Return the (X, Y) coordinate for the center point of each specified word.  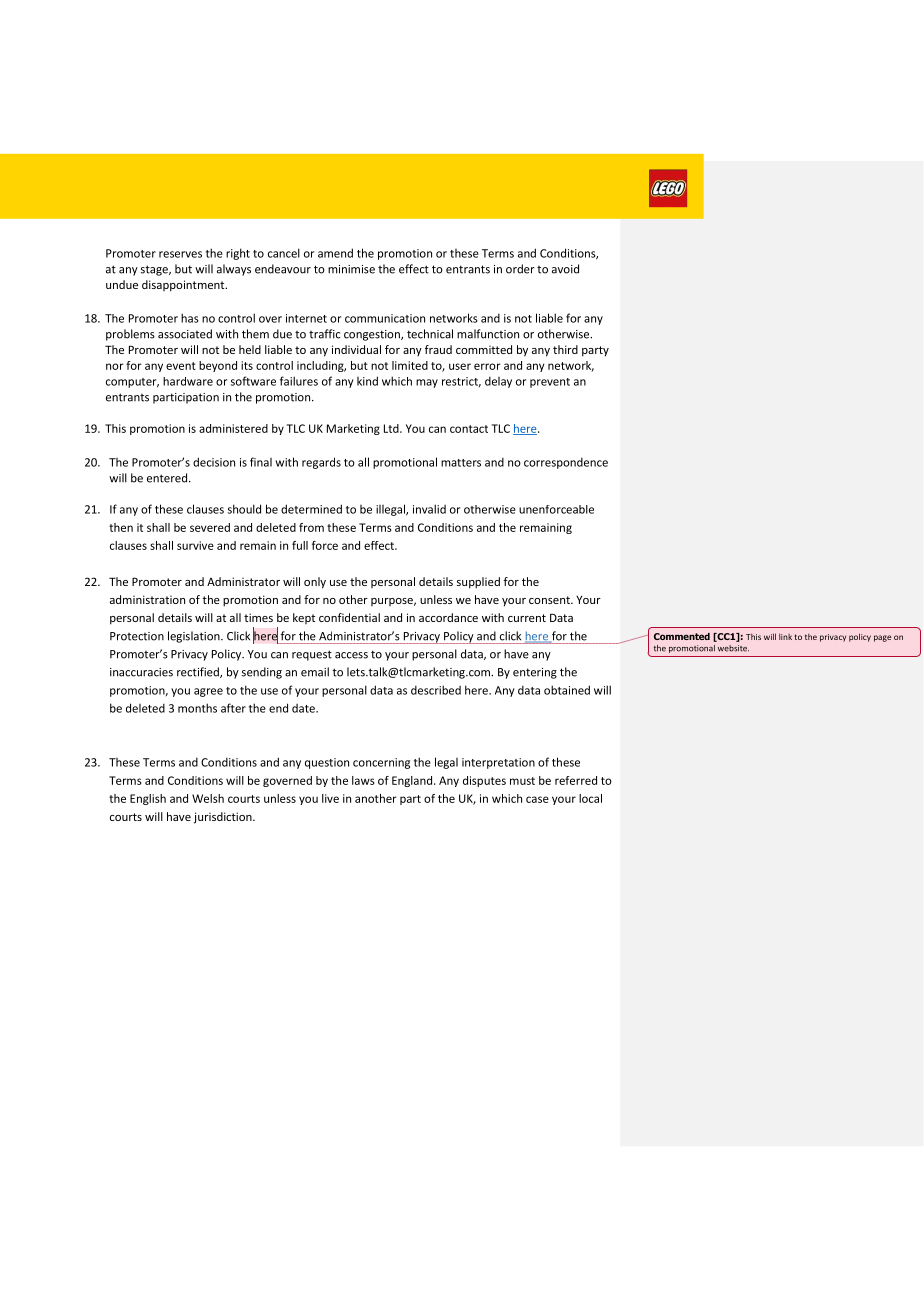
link (785, 637)
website (733, 648)
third (565, 349)
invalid (429, 509)
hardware (188, 381)
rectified (199, 672)
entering (535, 673)
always (234, 270)
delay (498, 382)
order (520, 269)
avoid (565, 269)
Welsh (208, 798)
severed (210, 527)
